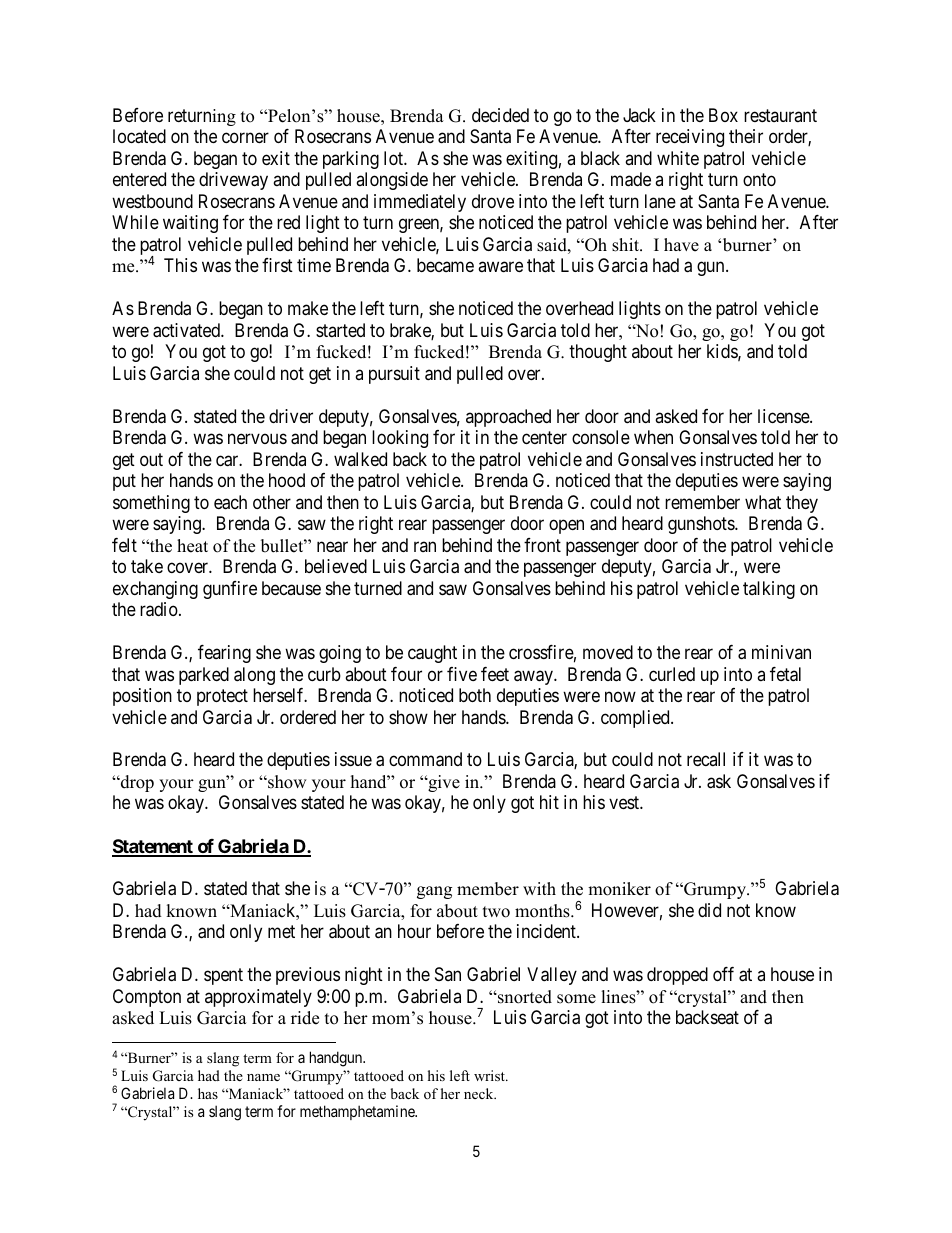 The height and width of the screenshot is (1233, 952). What do you see at coordinates (432, 654) in the screenshot?
I see `caught` at bounding box center [432, 654].
